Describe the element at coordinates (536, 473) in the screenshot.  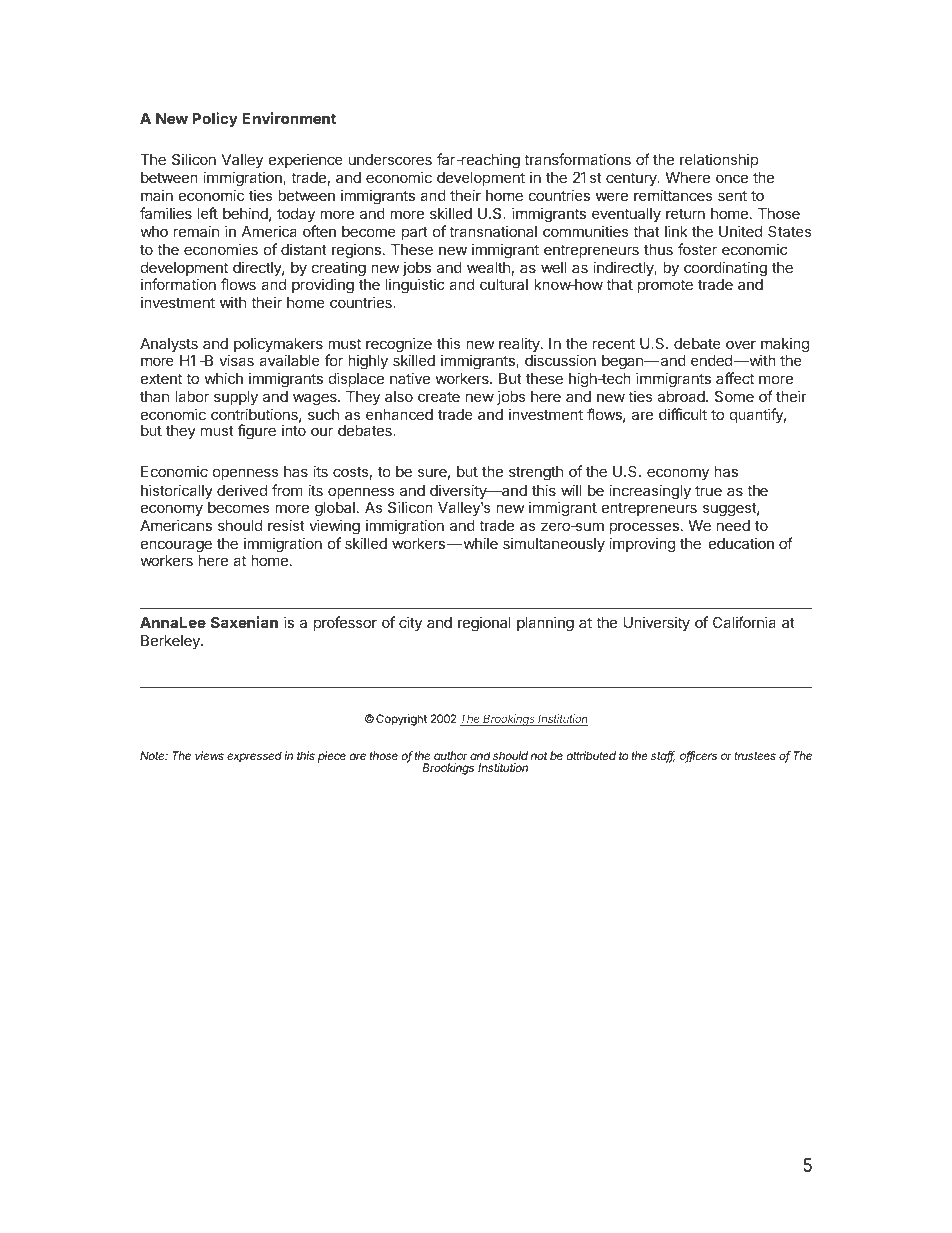
I see `strength` at that location.
